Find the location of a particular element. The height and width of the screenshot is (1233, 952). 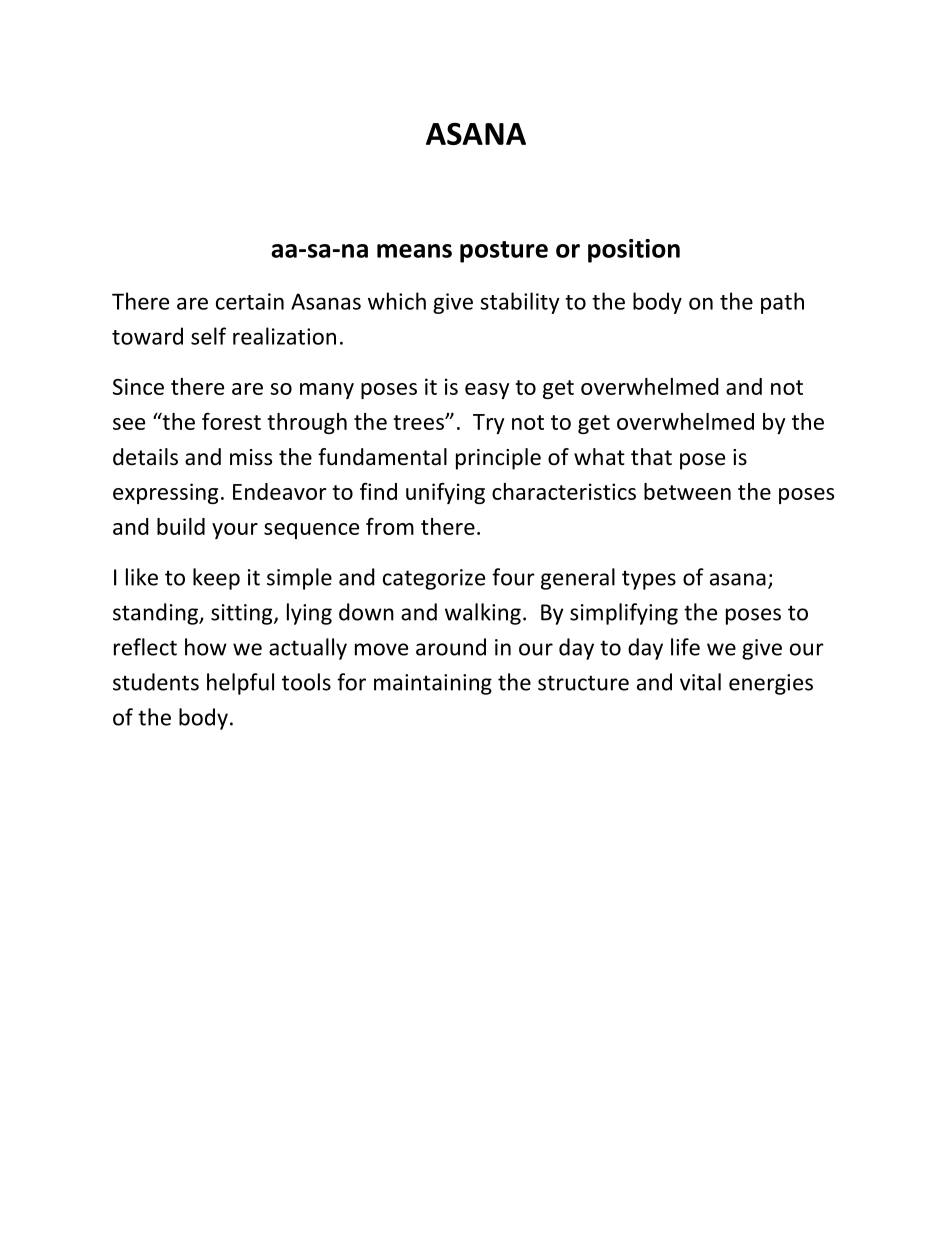

miss is located at coordinates (251, 457).
